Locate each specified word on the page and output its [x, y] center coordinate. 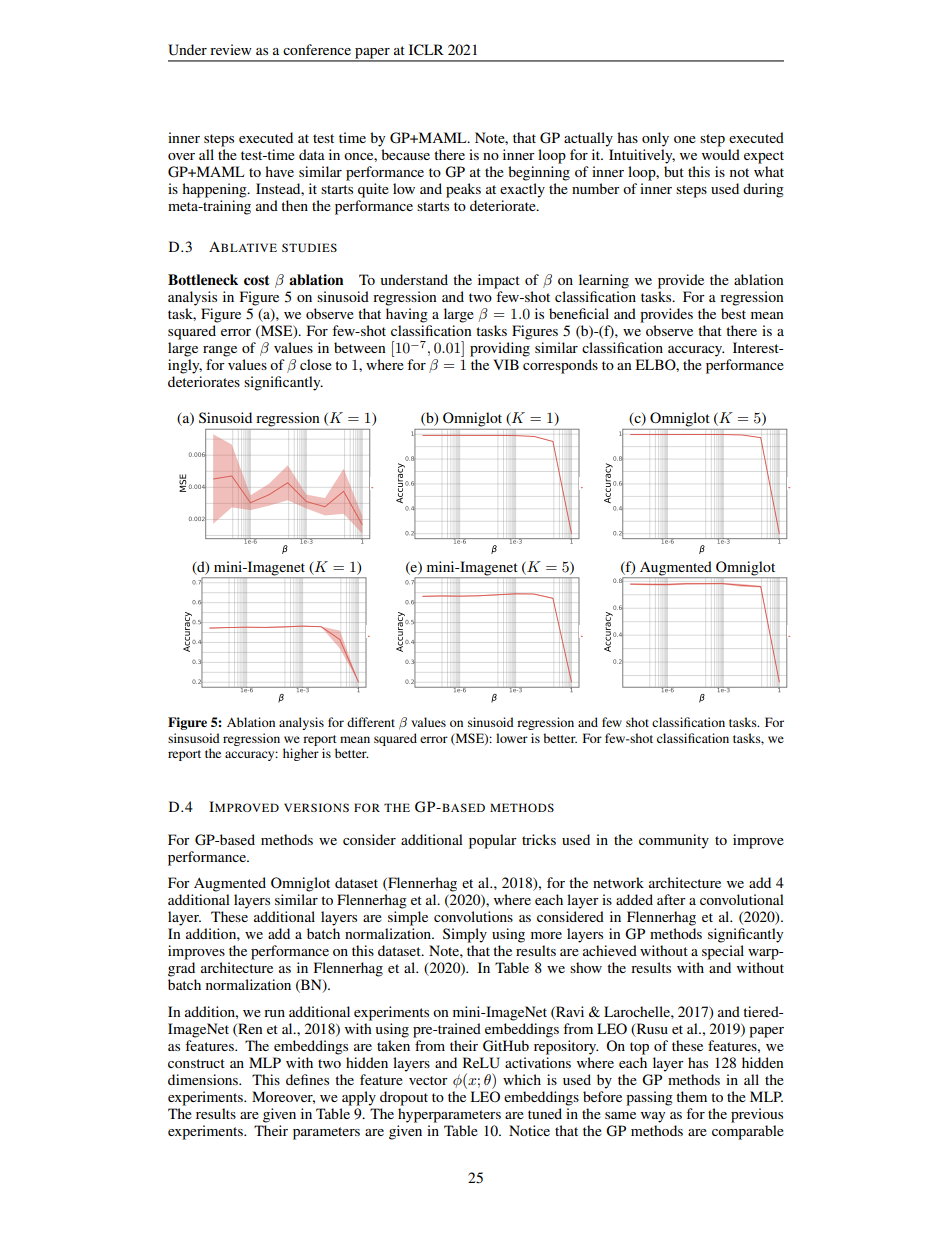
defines [307, 1079]
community [674, 841]
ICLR [426, 50]
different [371, 722]
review [231, 49]
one [685, 139]
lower [512, 738]
